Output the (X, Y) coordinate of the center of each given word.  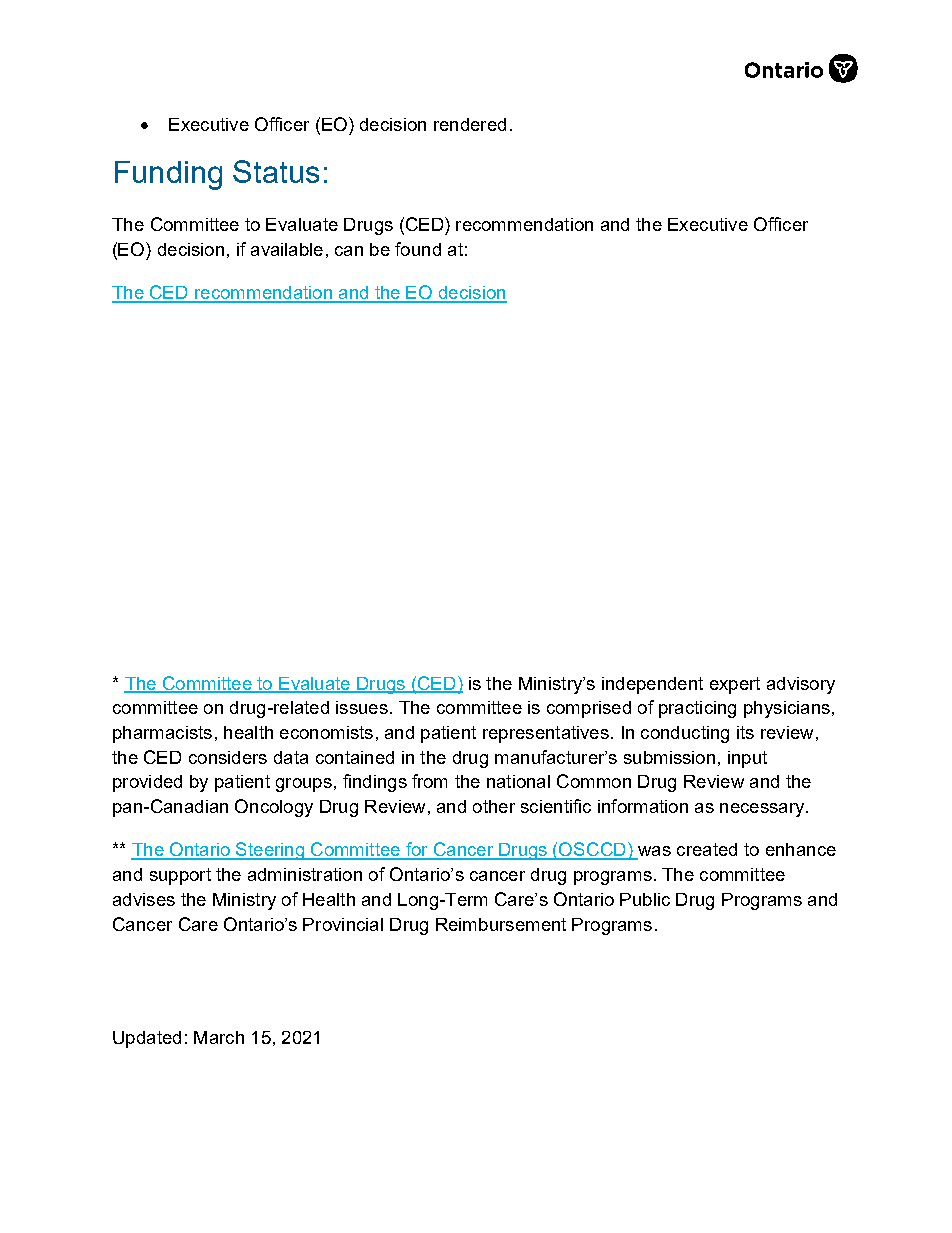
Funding (168, 175)
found (418, 249)
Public (645, 899)
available (287, 249)
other (494, 806)
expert (735, 685)
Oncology (274, 808)
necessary (763, 810)
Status (276, 171)
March (219, 1037)
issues (362, 707)
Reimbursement (501, 924)
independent (652, 685)
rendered (470, 124)
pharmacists (162, 734)
